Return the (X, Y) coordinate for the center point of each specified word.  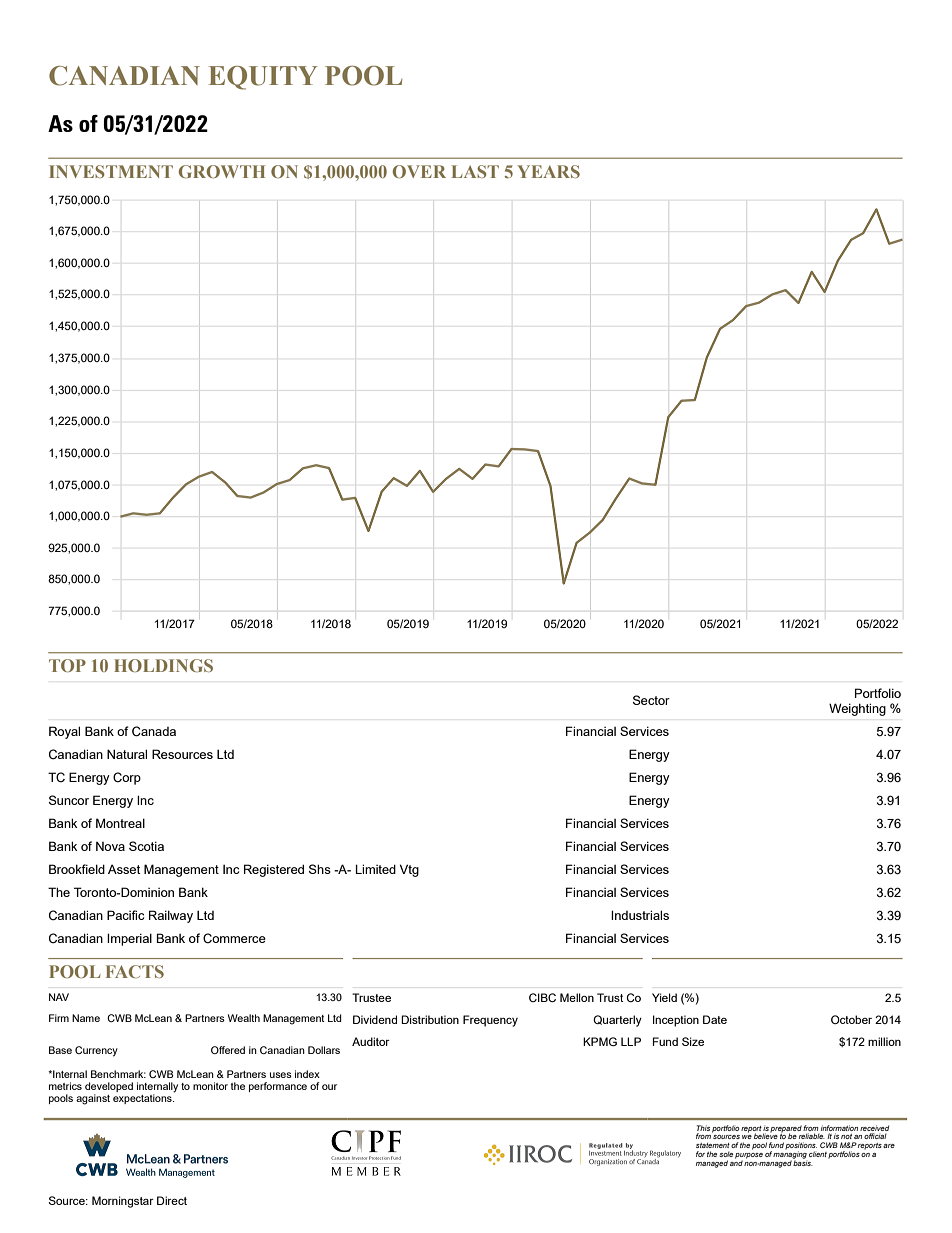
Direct (172, 1200)
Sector (651, 700)
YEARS (548, 171)
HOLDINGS (163, 665)
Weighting (857, 709)
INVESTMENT (111, 171)
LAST (475, 171)
